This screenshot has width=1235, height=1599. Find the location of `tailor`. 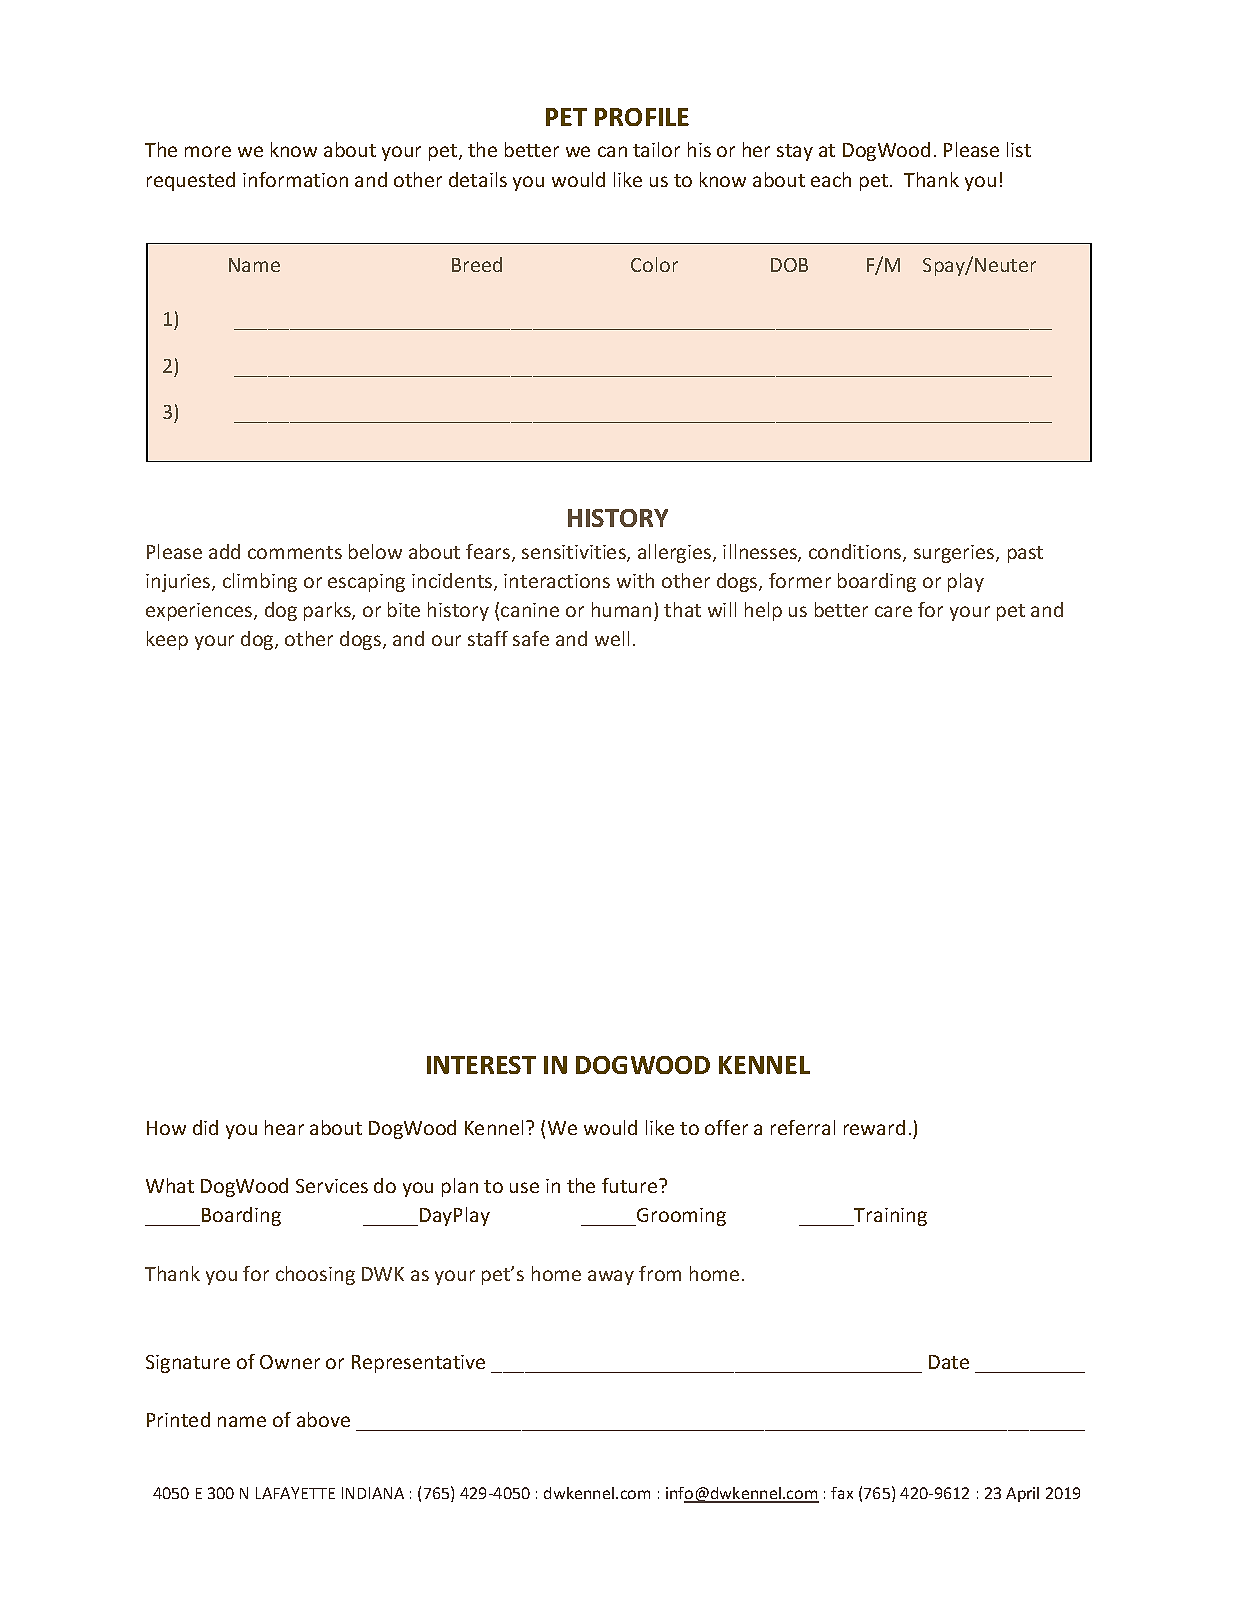

tailor is located at coordinates (656, 149).
